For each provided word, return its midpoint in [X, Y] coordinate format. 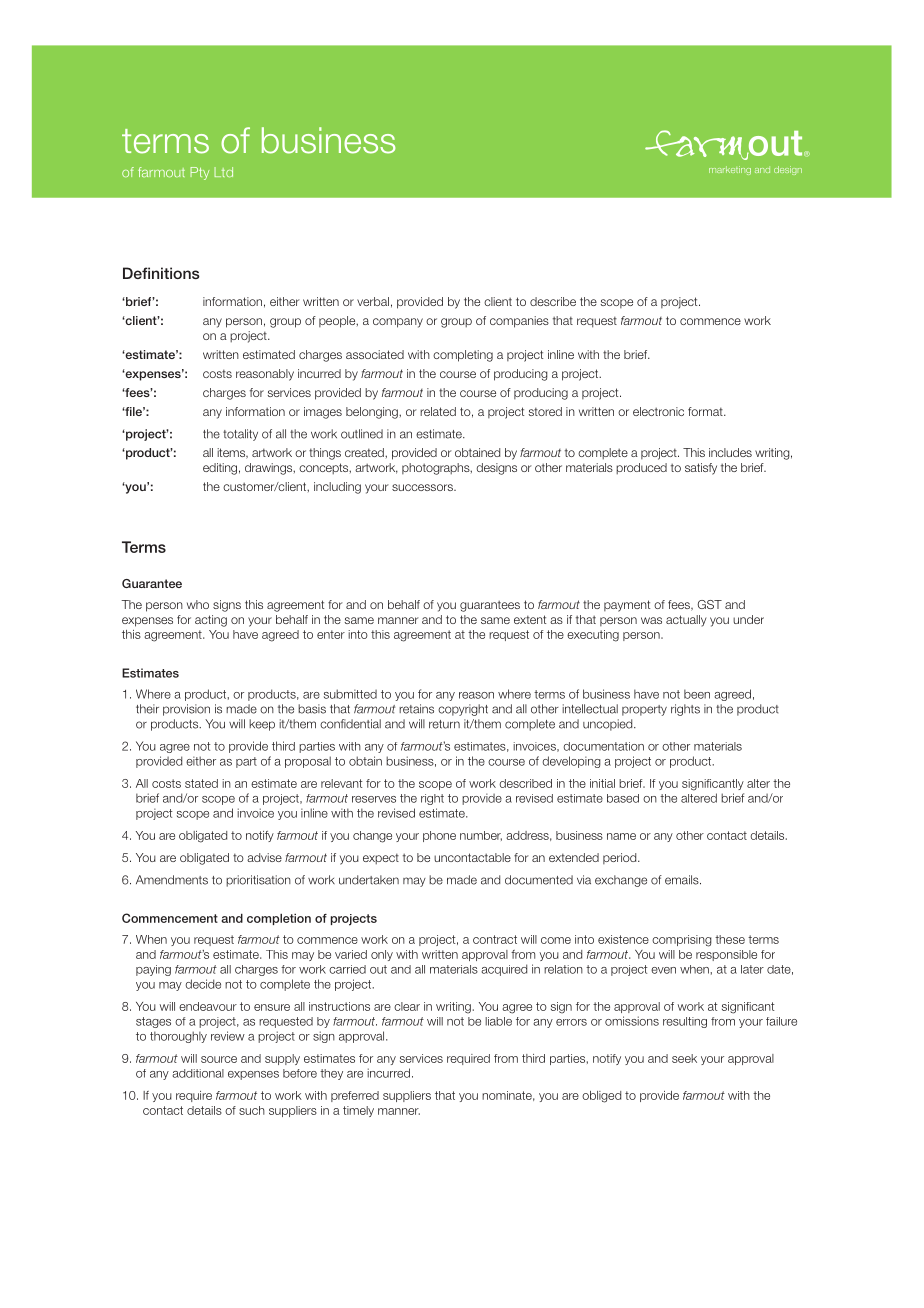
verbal [373, 301]
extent [530, 619]
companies [519, 322]
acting [211, 621]
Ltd [223, 172]
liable [498, 1021]
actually [686, 621]
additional [198, 1073]
